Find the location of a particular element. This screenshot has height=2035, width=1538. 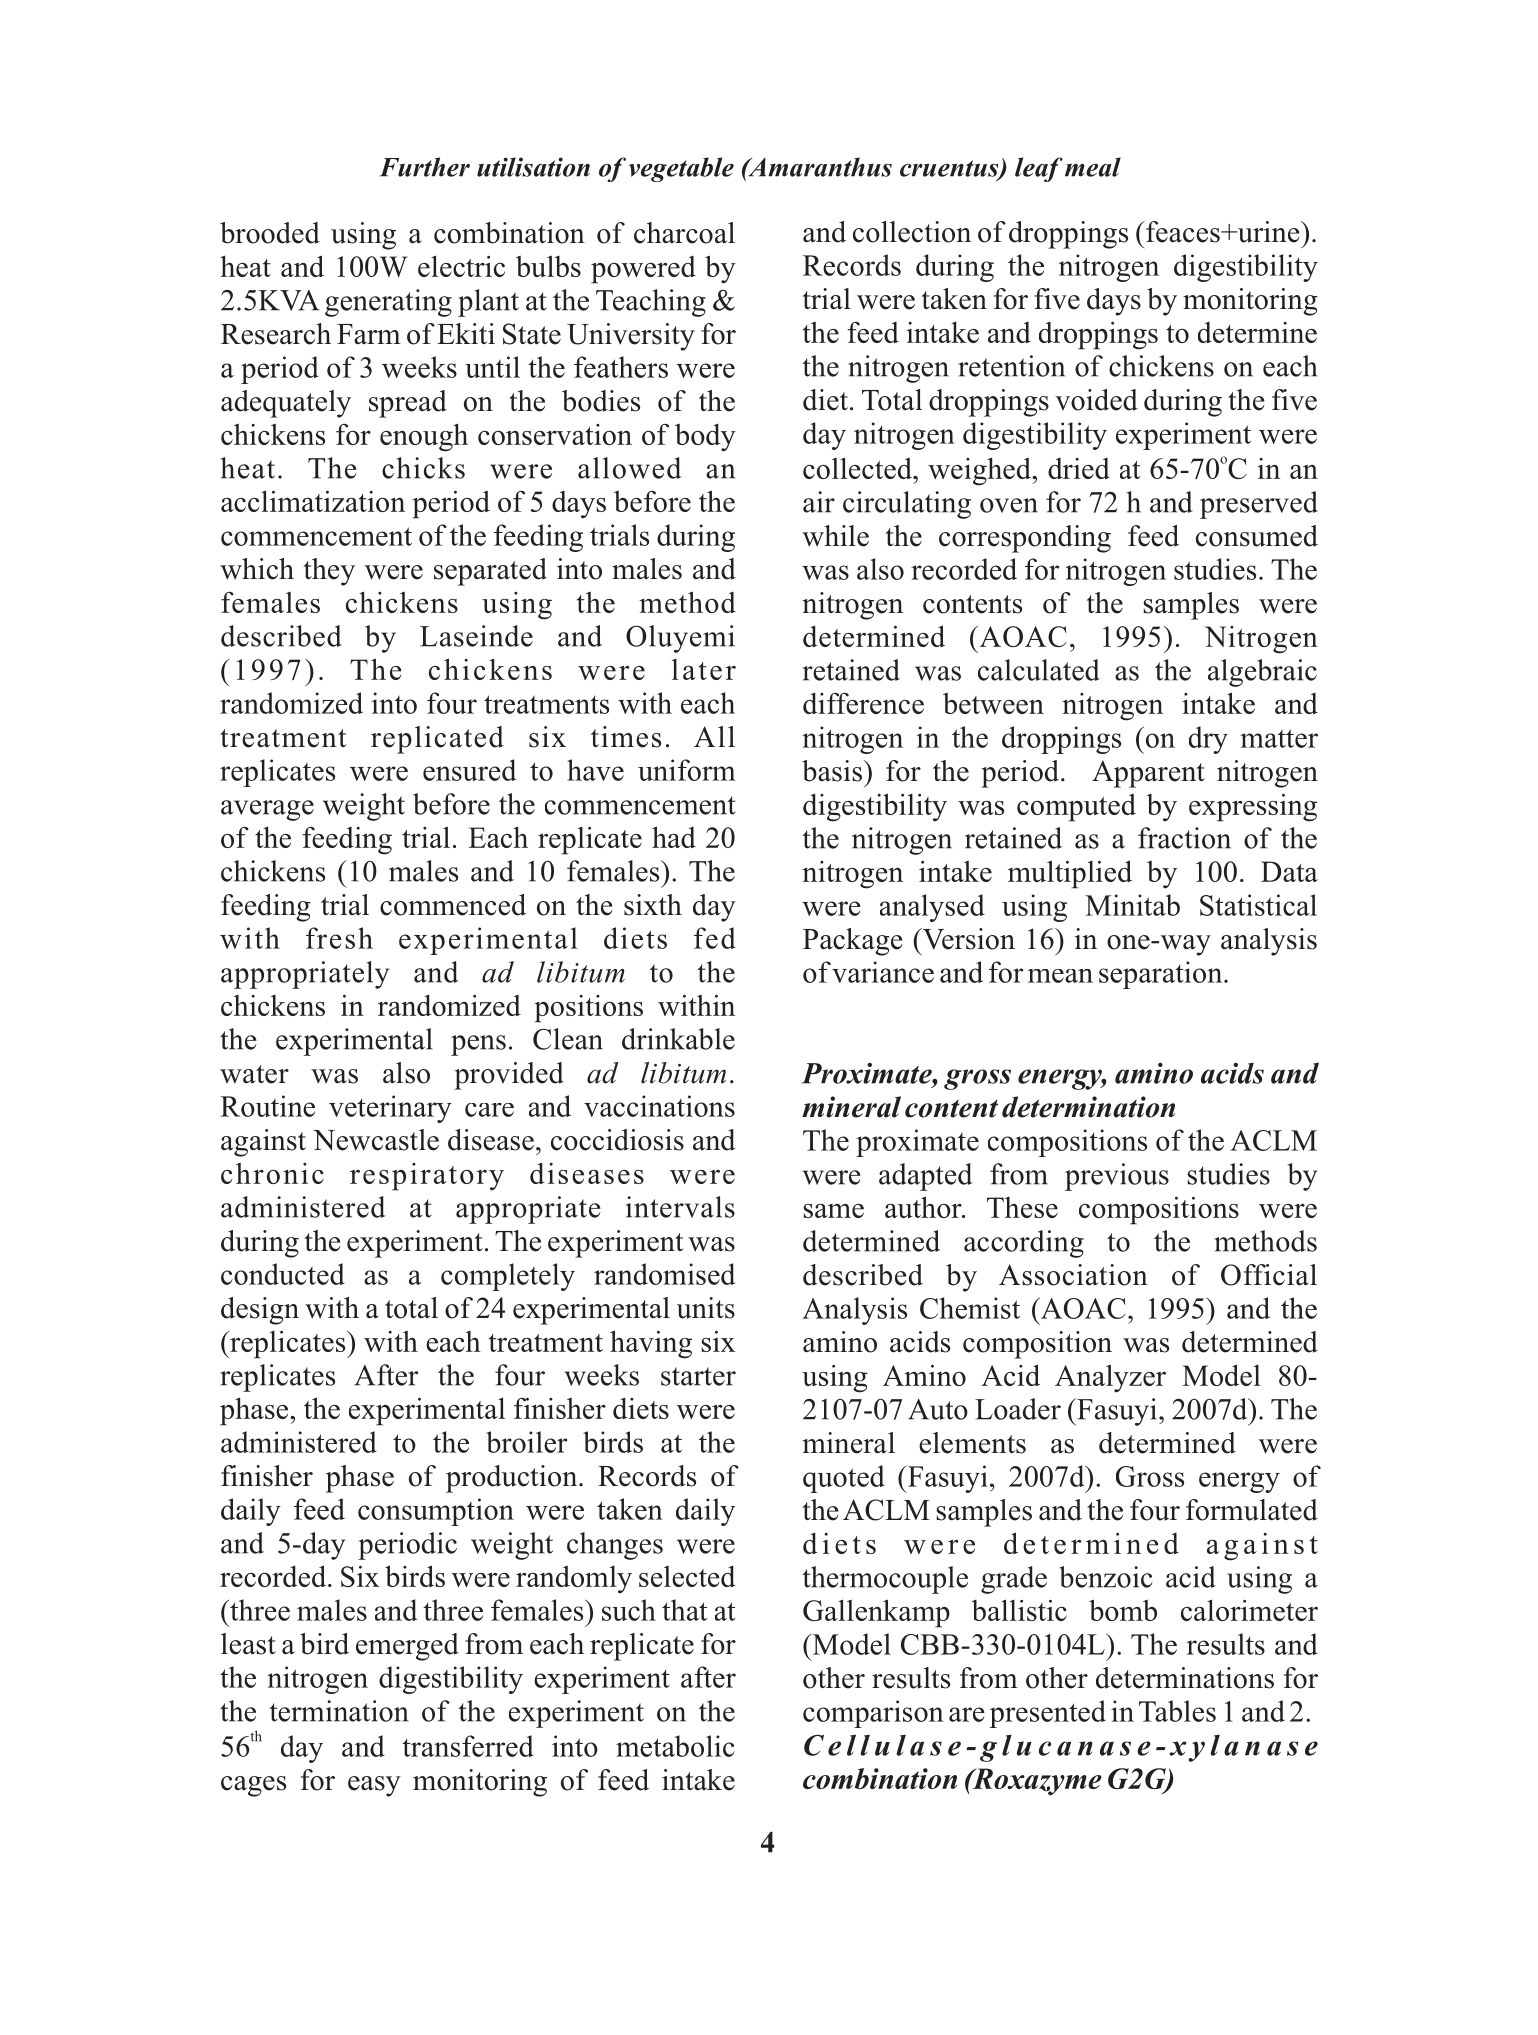

quoted is located at coordinates (844, 1479).
